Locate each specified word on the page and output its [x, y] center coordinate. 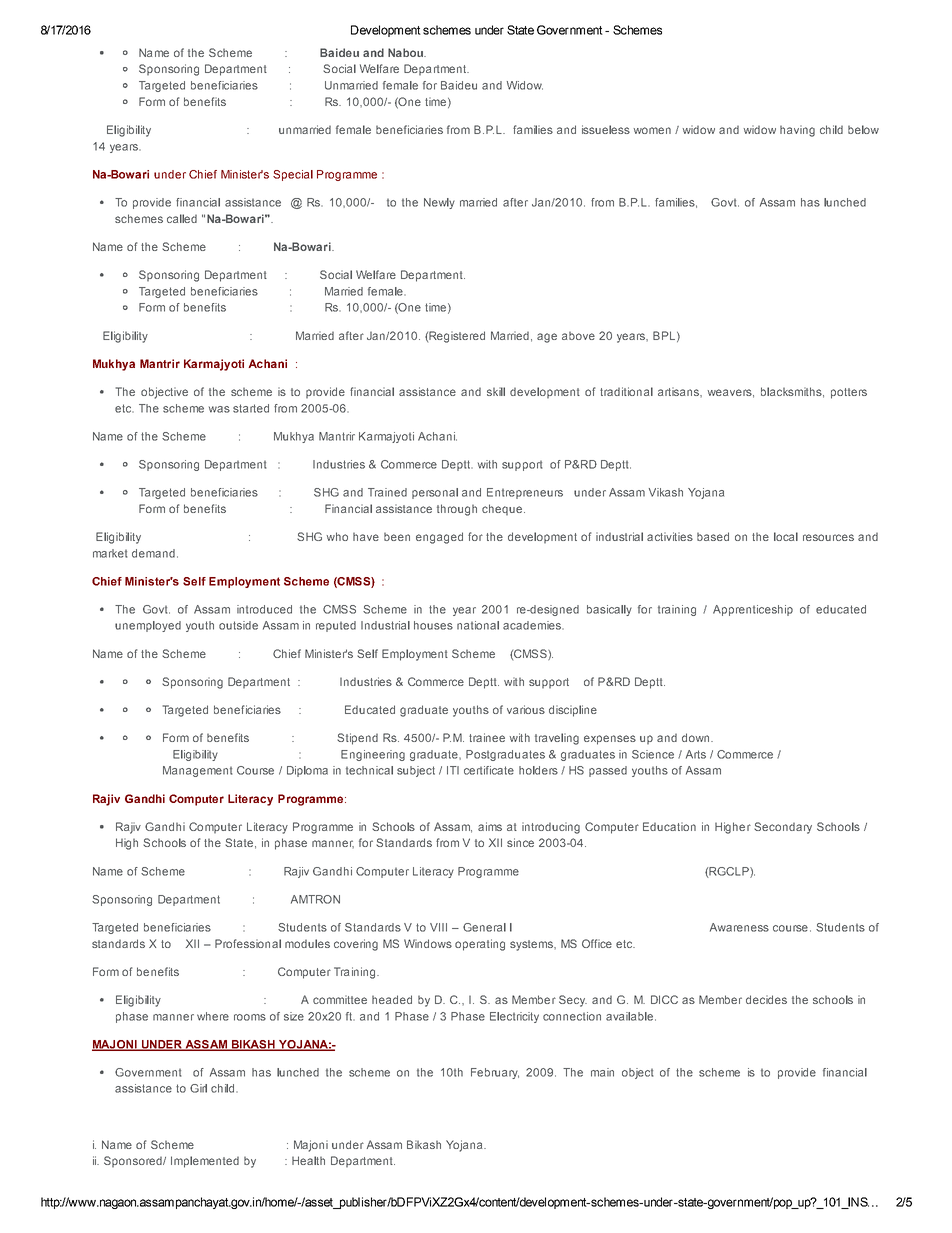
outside [238, 625]
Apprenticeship [753, 610]
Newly [439, 203]
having [797, 131]
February [495, 1073]
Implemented [205, 1162]
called [182, 218]
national [478, 625]
